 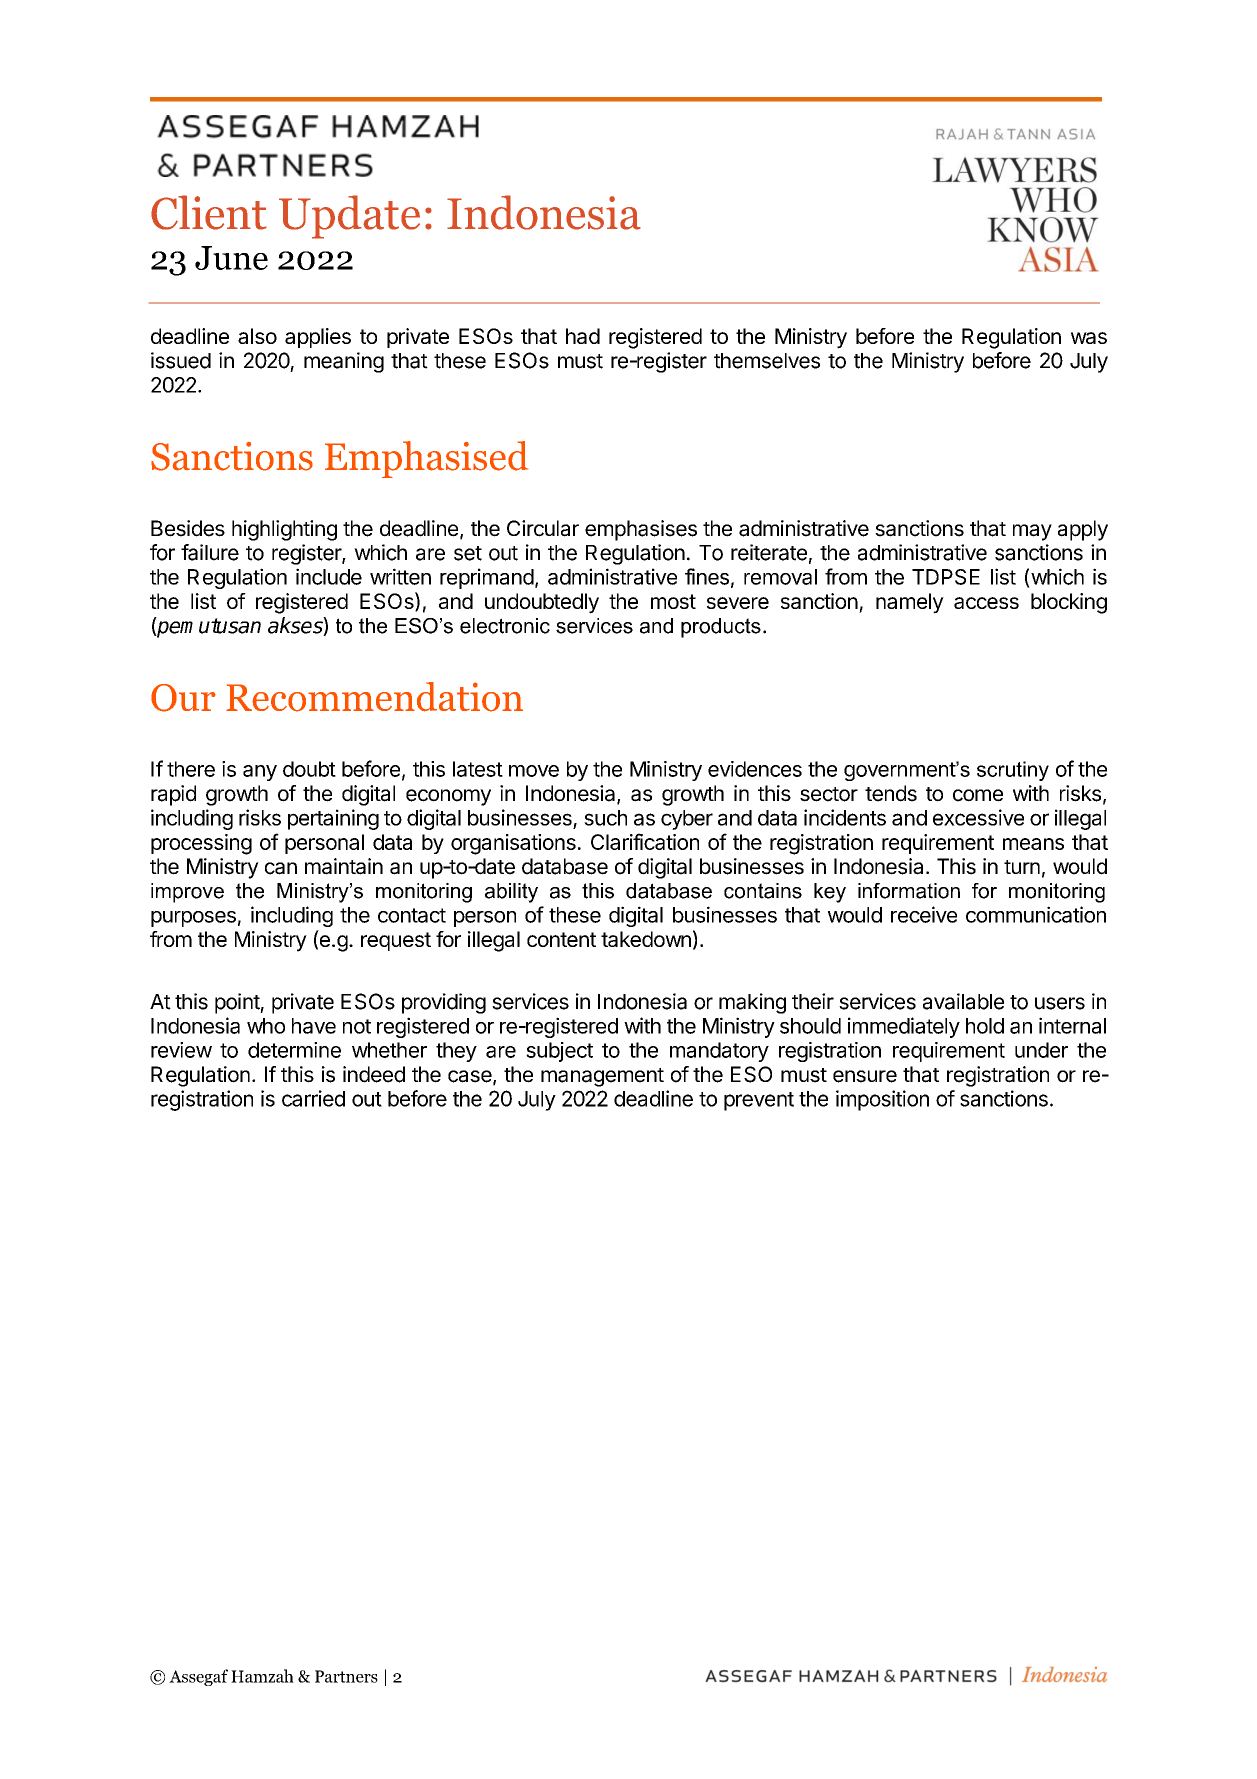 I want to click on had, so click(x=583, y=336).
